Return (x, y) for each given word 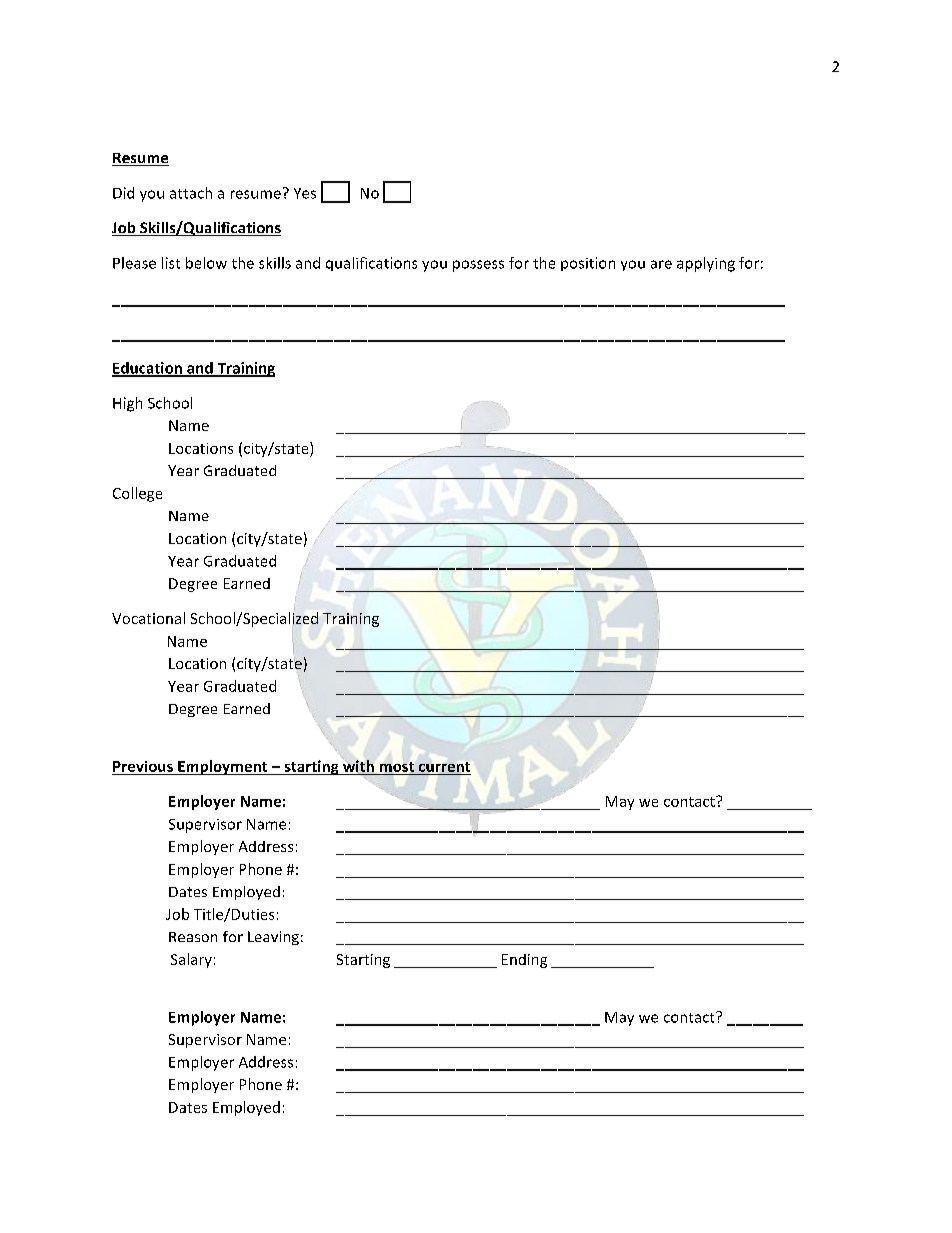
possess (478, 266)
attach (191, 193)
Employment (223, 767)
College (137, 494)
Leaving (273, 938)
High (127, 404)
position (588, 264)
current (444, 767)
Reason (193, 937)
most (397, 767)
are (661, 264)
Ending (524, 961)
